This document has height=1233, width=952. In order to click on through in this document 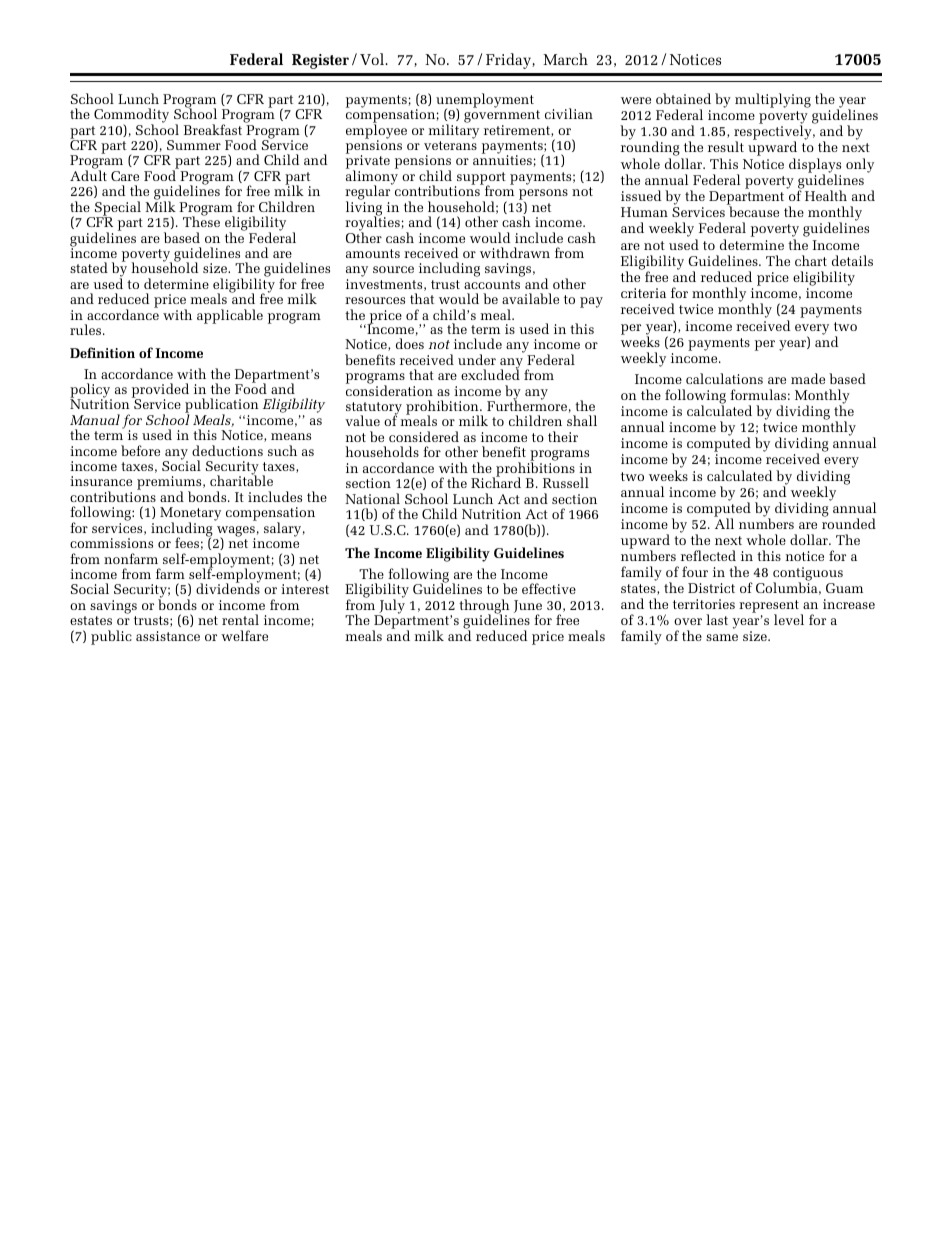, I will do `click(484, 607)`.
